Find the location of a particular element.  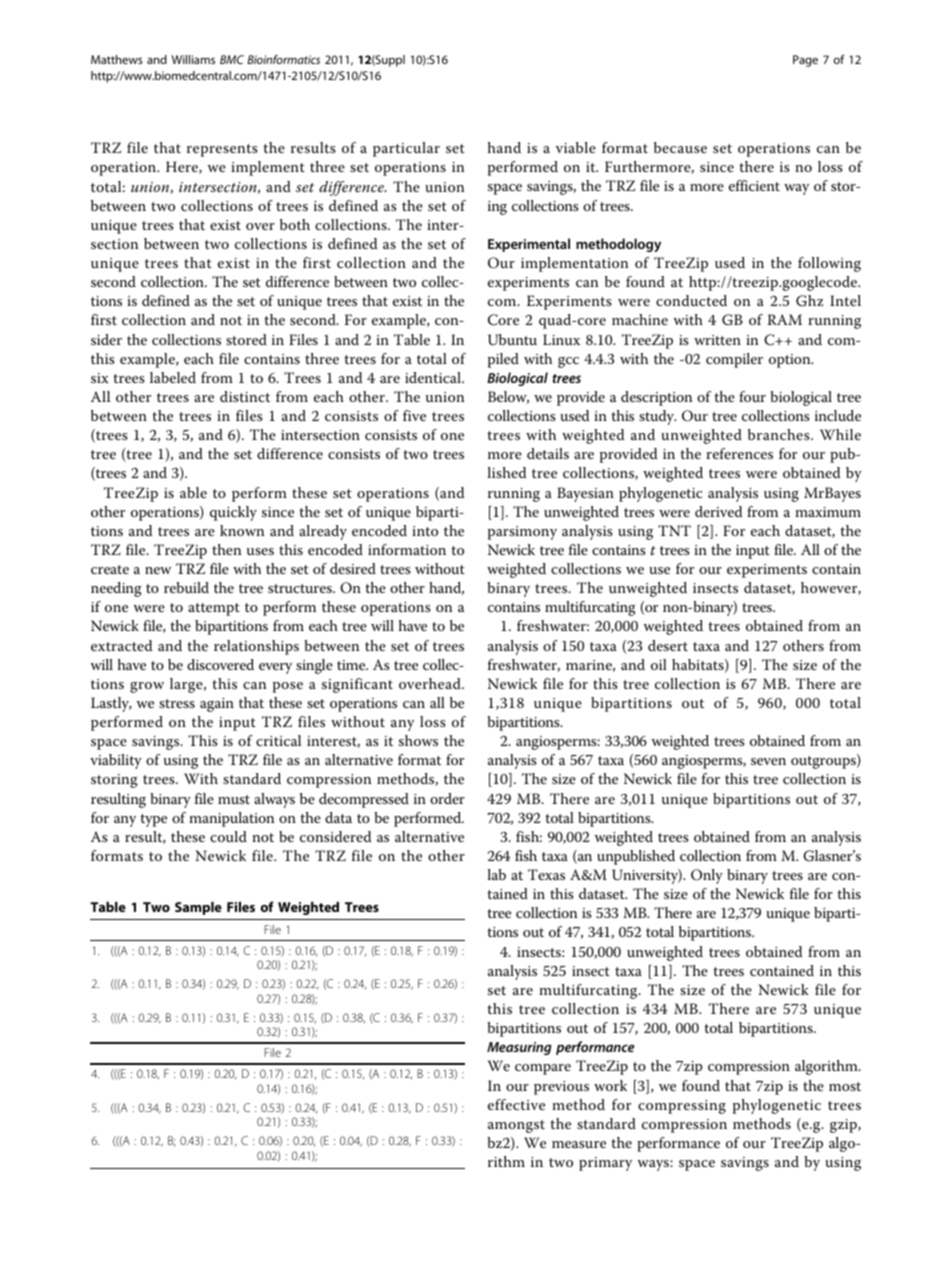

Only is located at coordinates (707, 876).
